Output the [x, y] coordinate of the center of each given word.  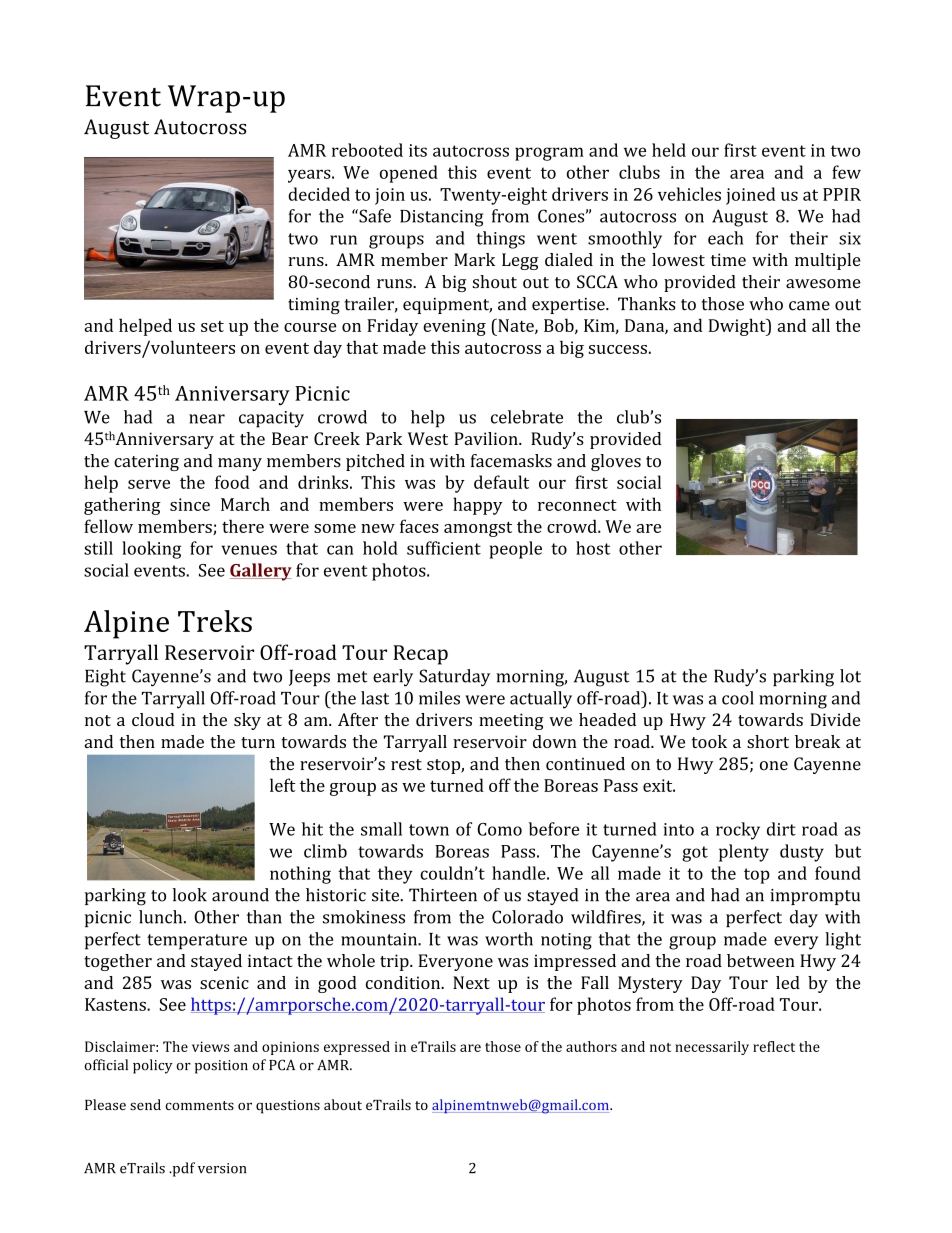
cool [738, 698]
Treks [215, 621]
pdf [182, 1169]
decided [319, 194]
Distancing [441, 218]
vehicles [689, 194]
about [343, 1104]
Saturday [454, 678]
